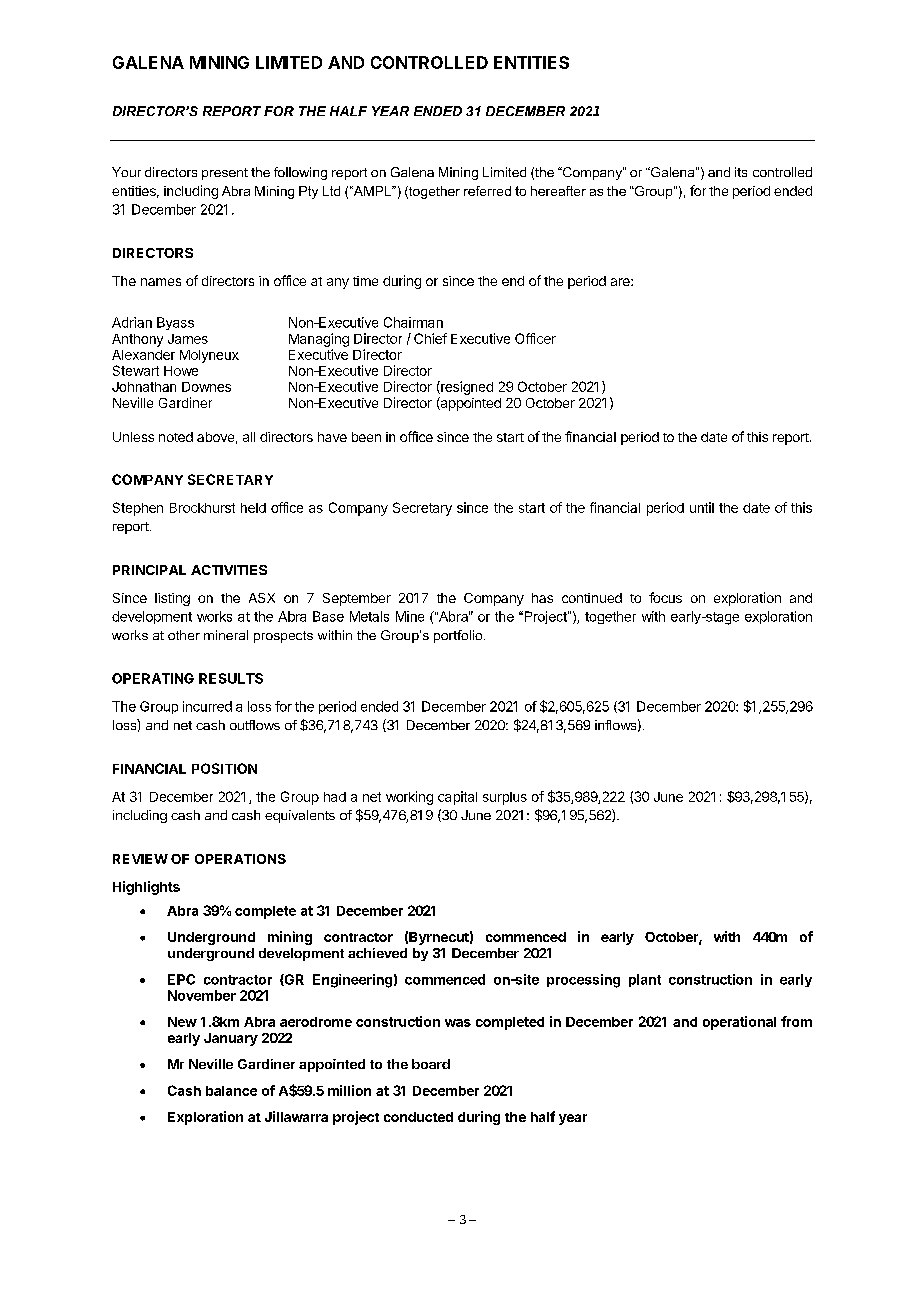  What do you see at coordinates (225, 174) in the screenshot?
I see `present` at bounding box center [225, 174].
